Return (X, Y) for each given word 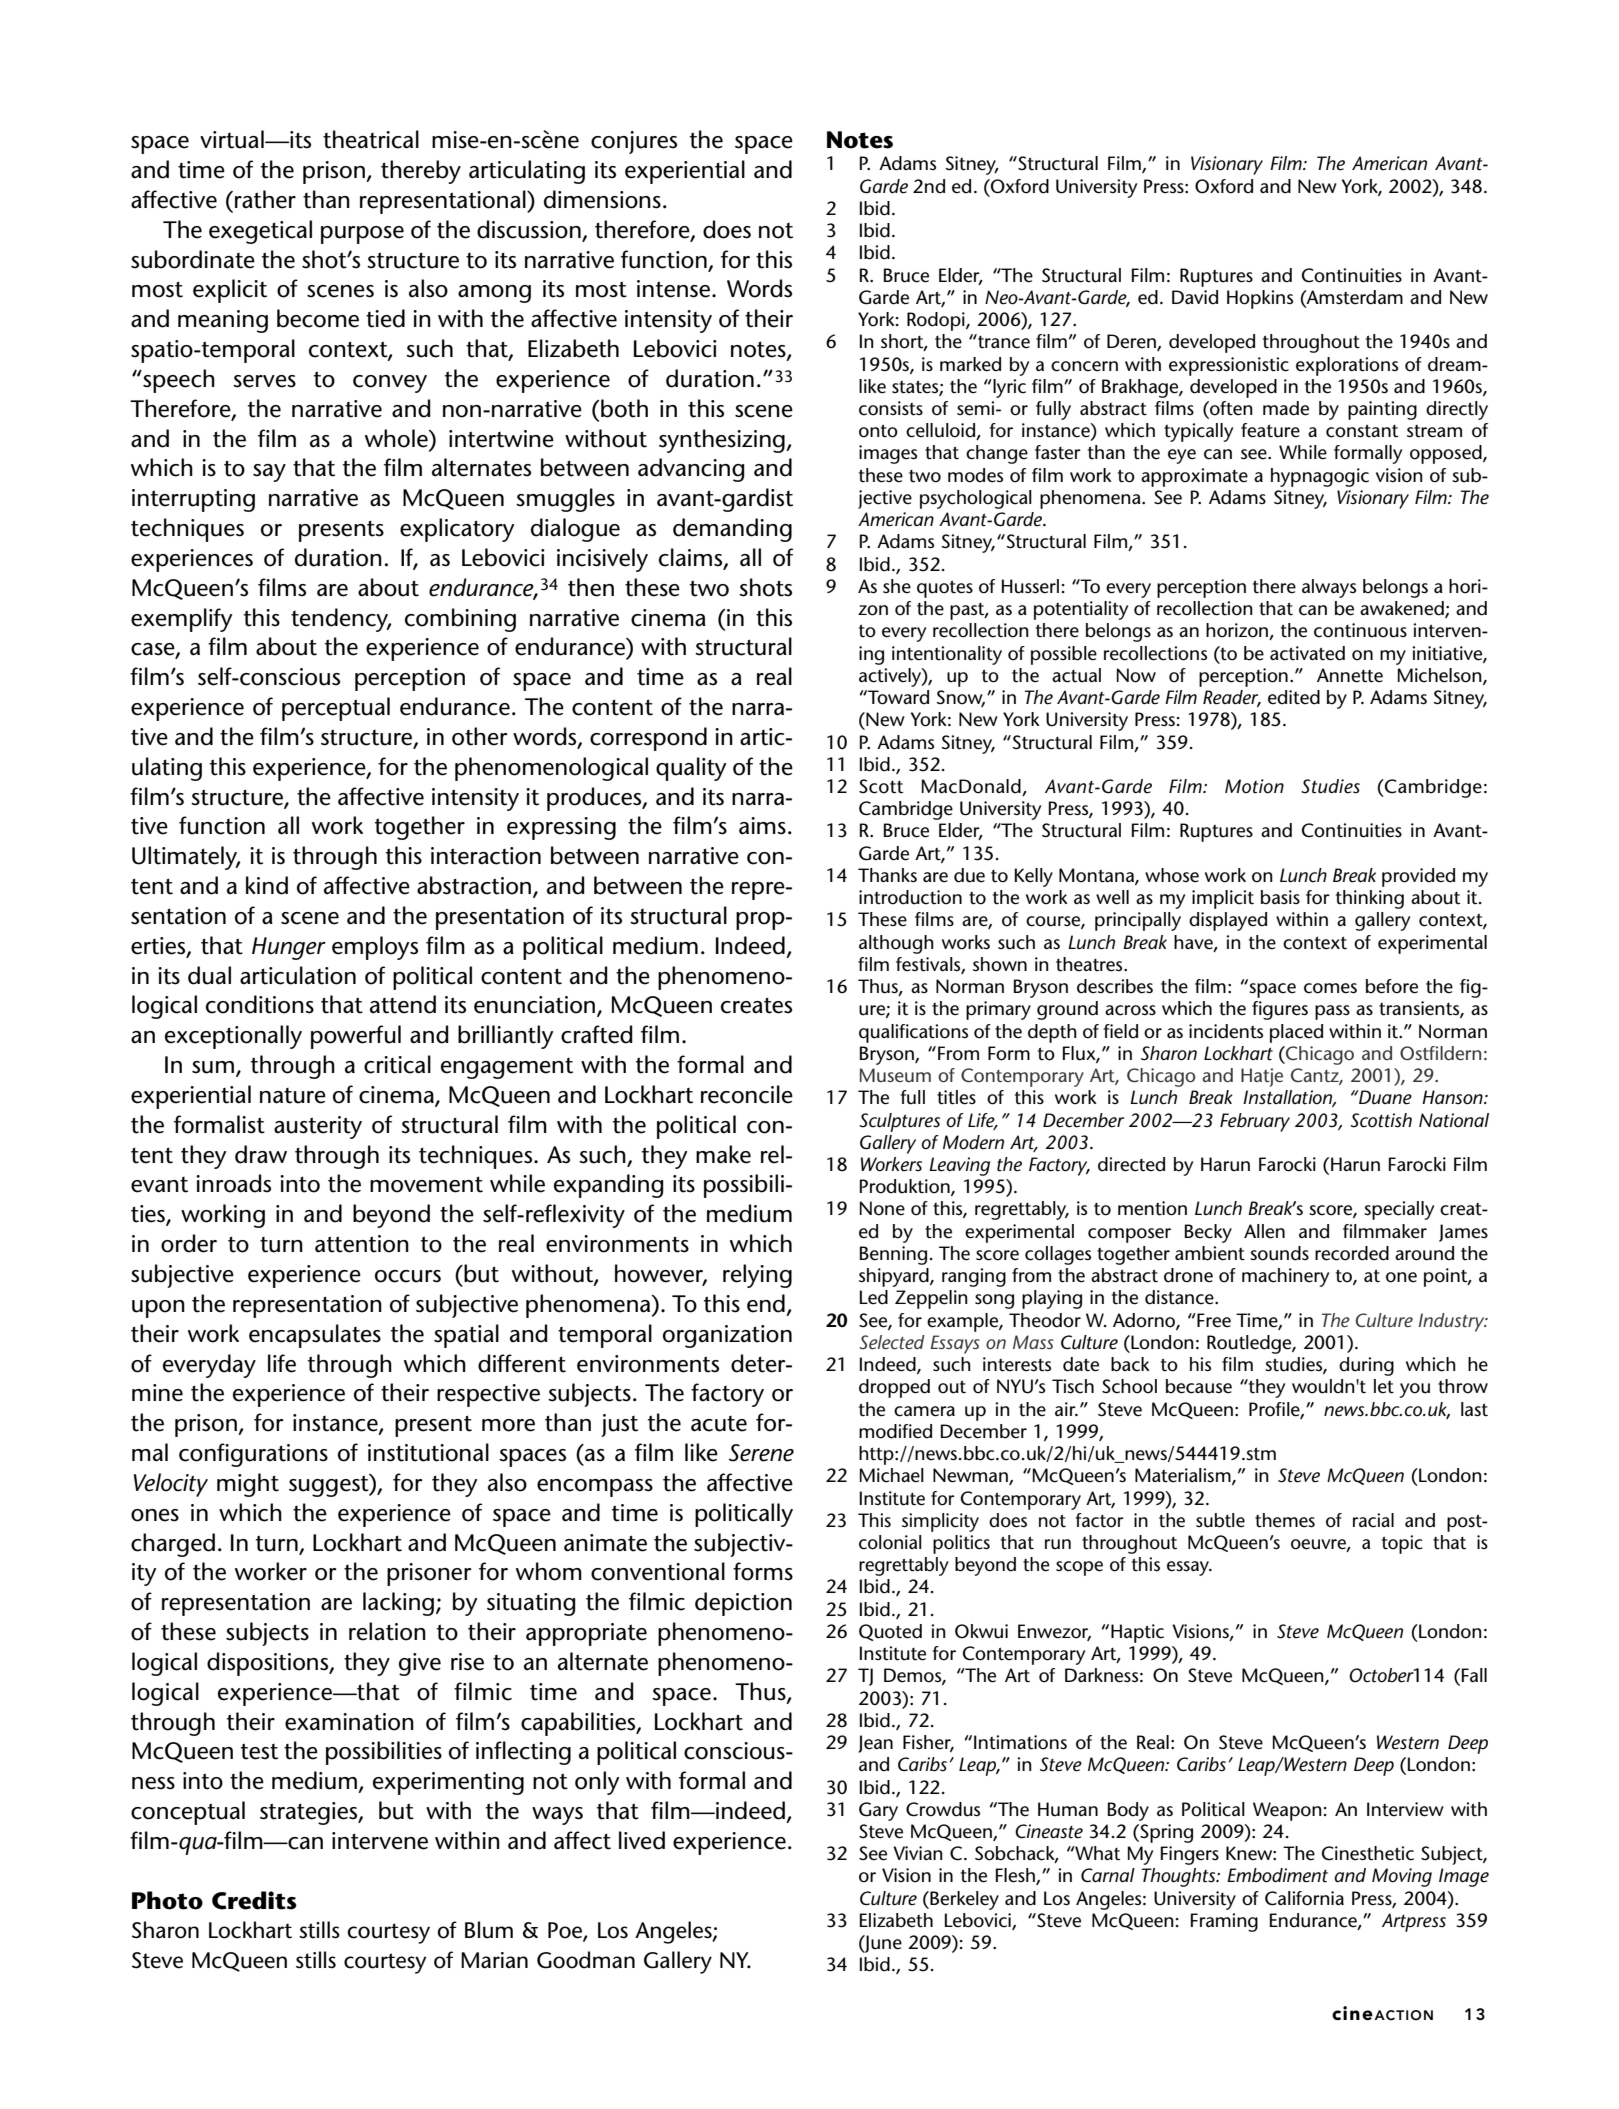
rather (265, 199)
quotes (945, 589)
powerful (356, 1037)
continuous (1360, 630)
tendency (341, 620)
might (248, 1485)
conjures (634, 142)
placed (1296, 1033)
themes (1285, 1520)
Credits (254, 1900)
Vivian (918, 1853)
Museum (895, 1075)
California (1304, 1898)
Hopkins (1260, 299)
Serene (761, 1453)
